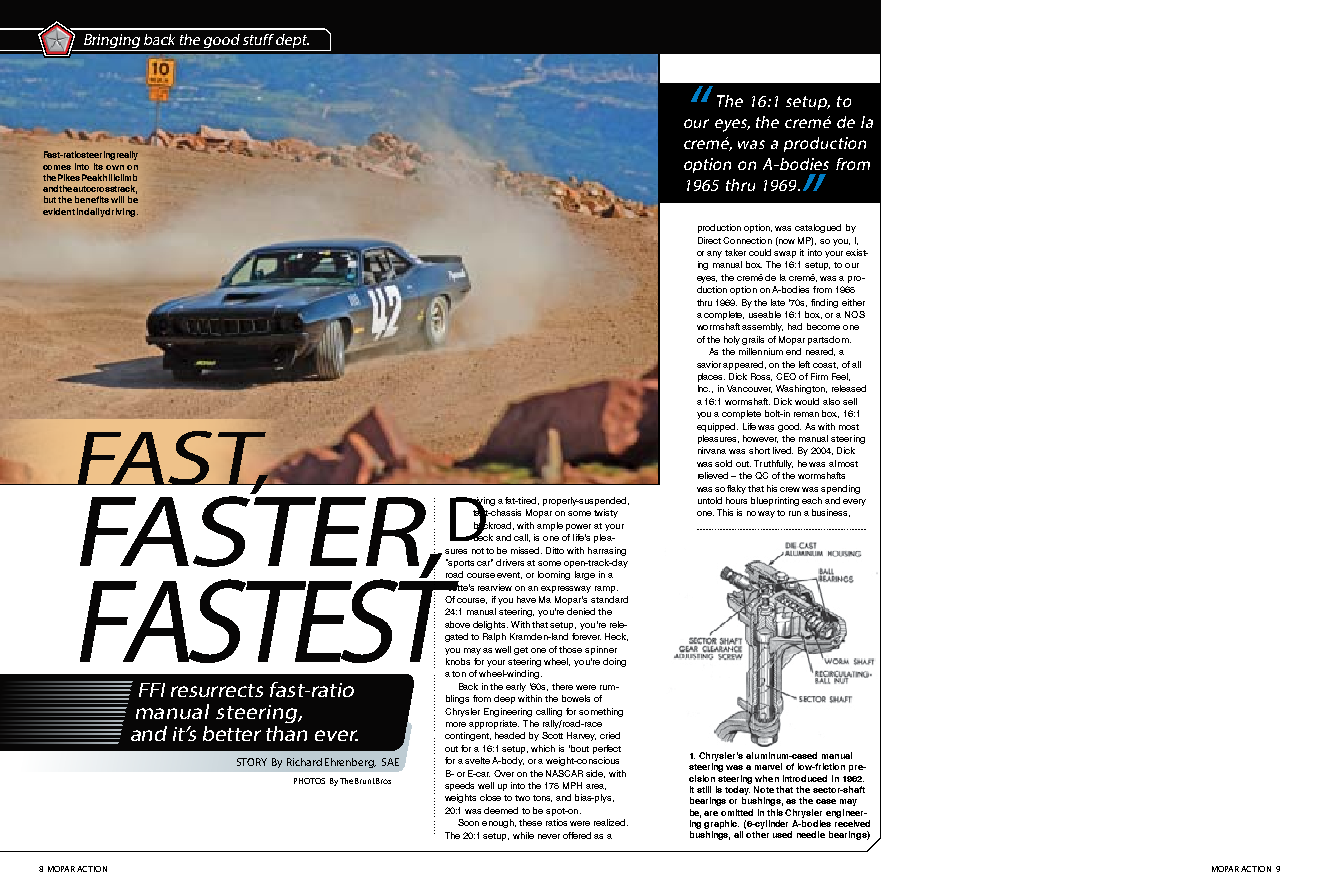  What do you see at coordinates (550, 526) in the page?
I see `ample` at bounding box center [550, 526].
